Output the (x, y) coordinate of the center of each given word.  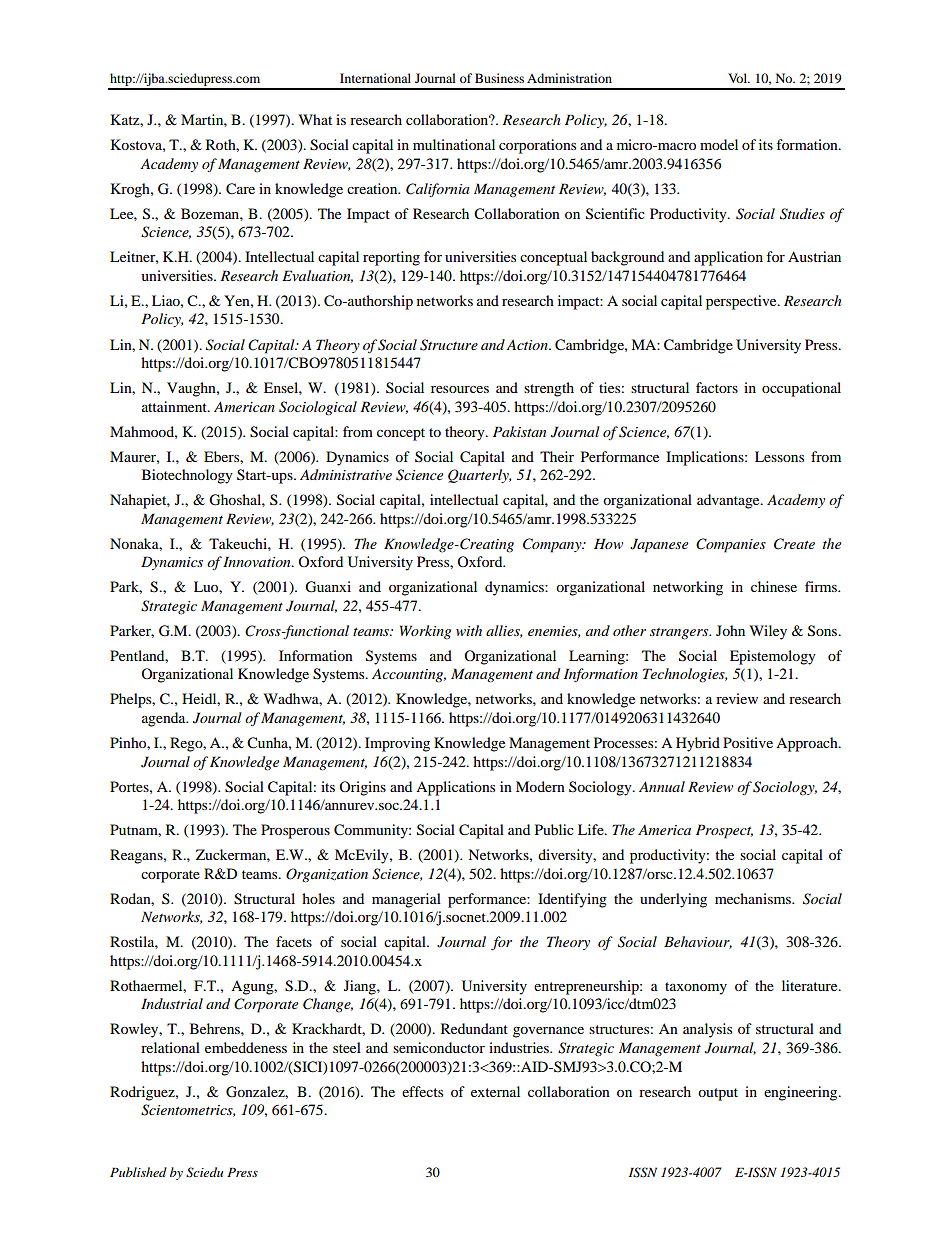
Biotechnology (187, 476)
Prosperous (295, 831)
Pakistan (519, 431)
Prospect (724, 831)
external (495, 1091)
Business (499, 78)
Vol (739, 78)
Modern (540, 786)
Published (138, 1172)
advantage (729, 501)
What (315, 119)
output (718, 1094)
